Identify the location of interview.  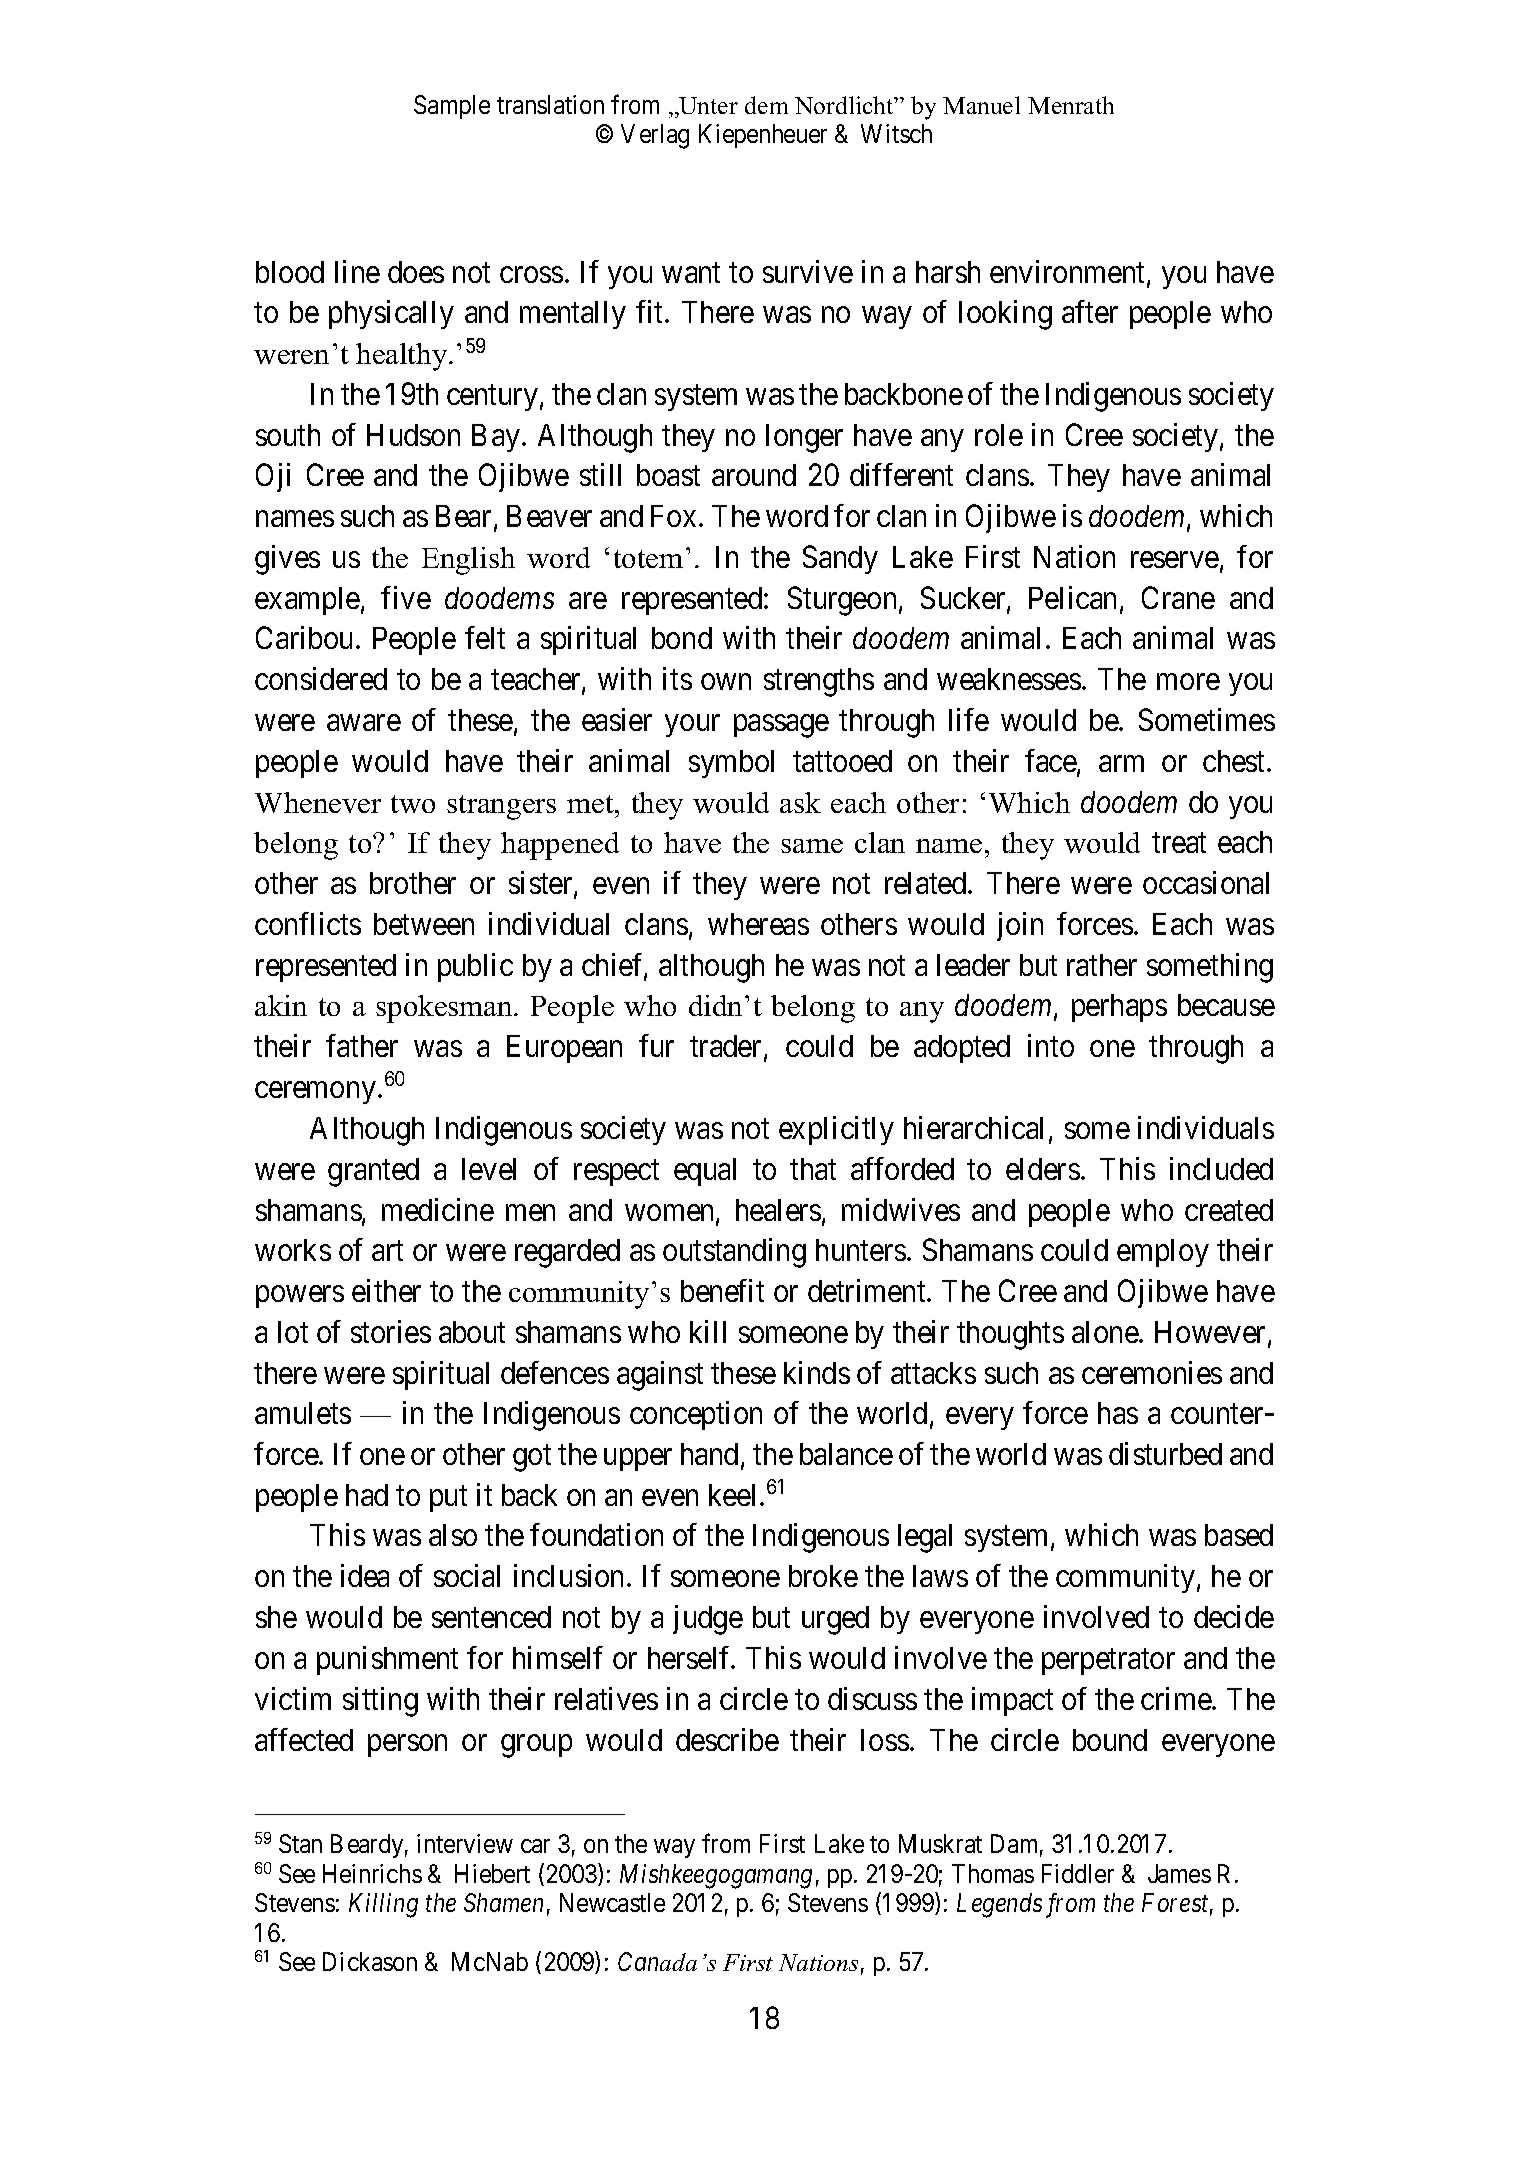
(465, 1843).
